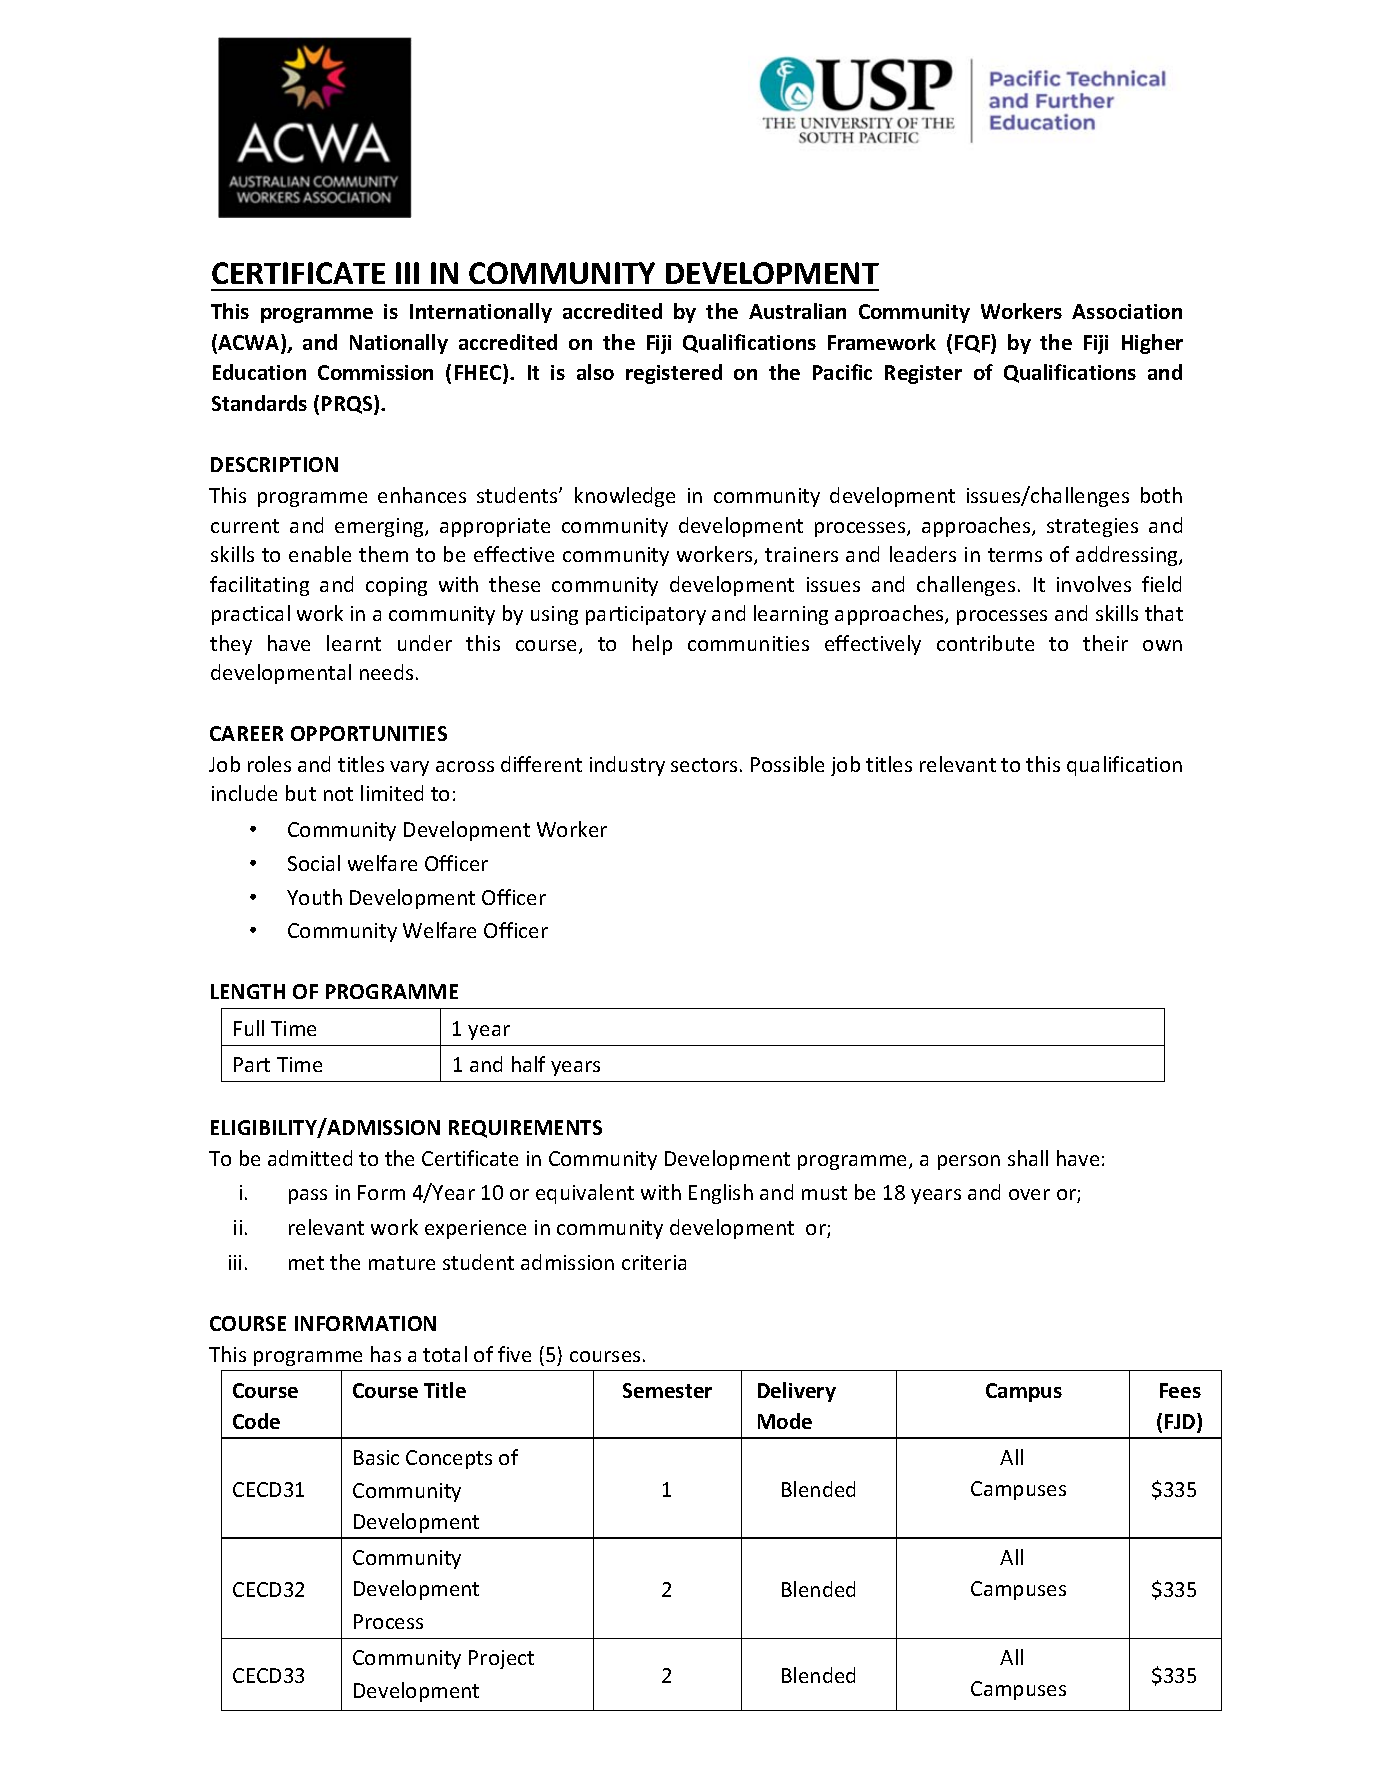 The height and width of the screenshot is (1784, 1378). What do you see at coordinates (308, 1196) in the screenshot?
I see `pass` at bounding box center [308, 1196].
